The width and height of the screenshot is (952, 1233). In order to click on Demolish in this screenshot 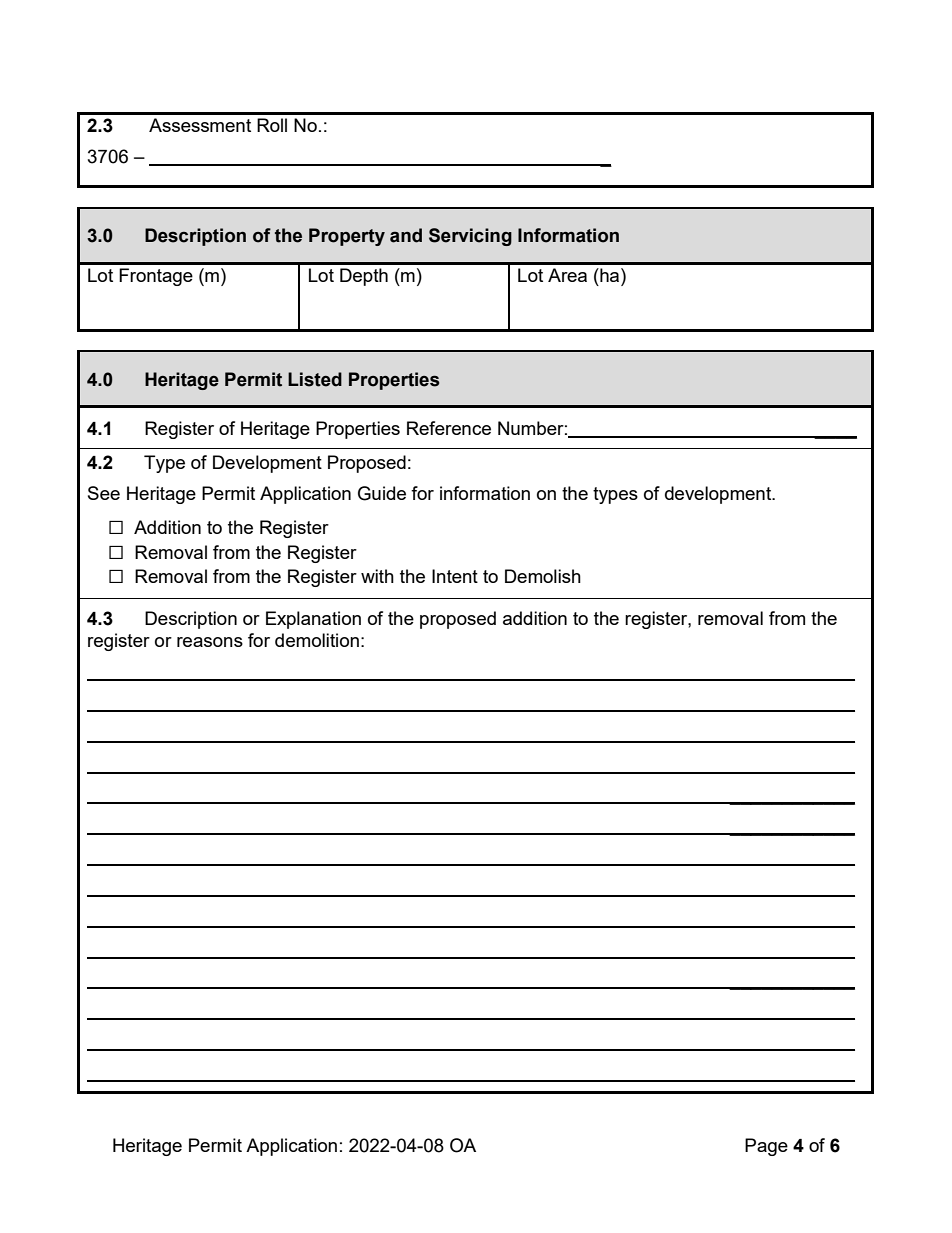, I will do `click(543, 576)`.
